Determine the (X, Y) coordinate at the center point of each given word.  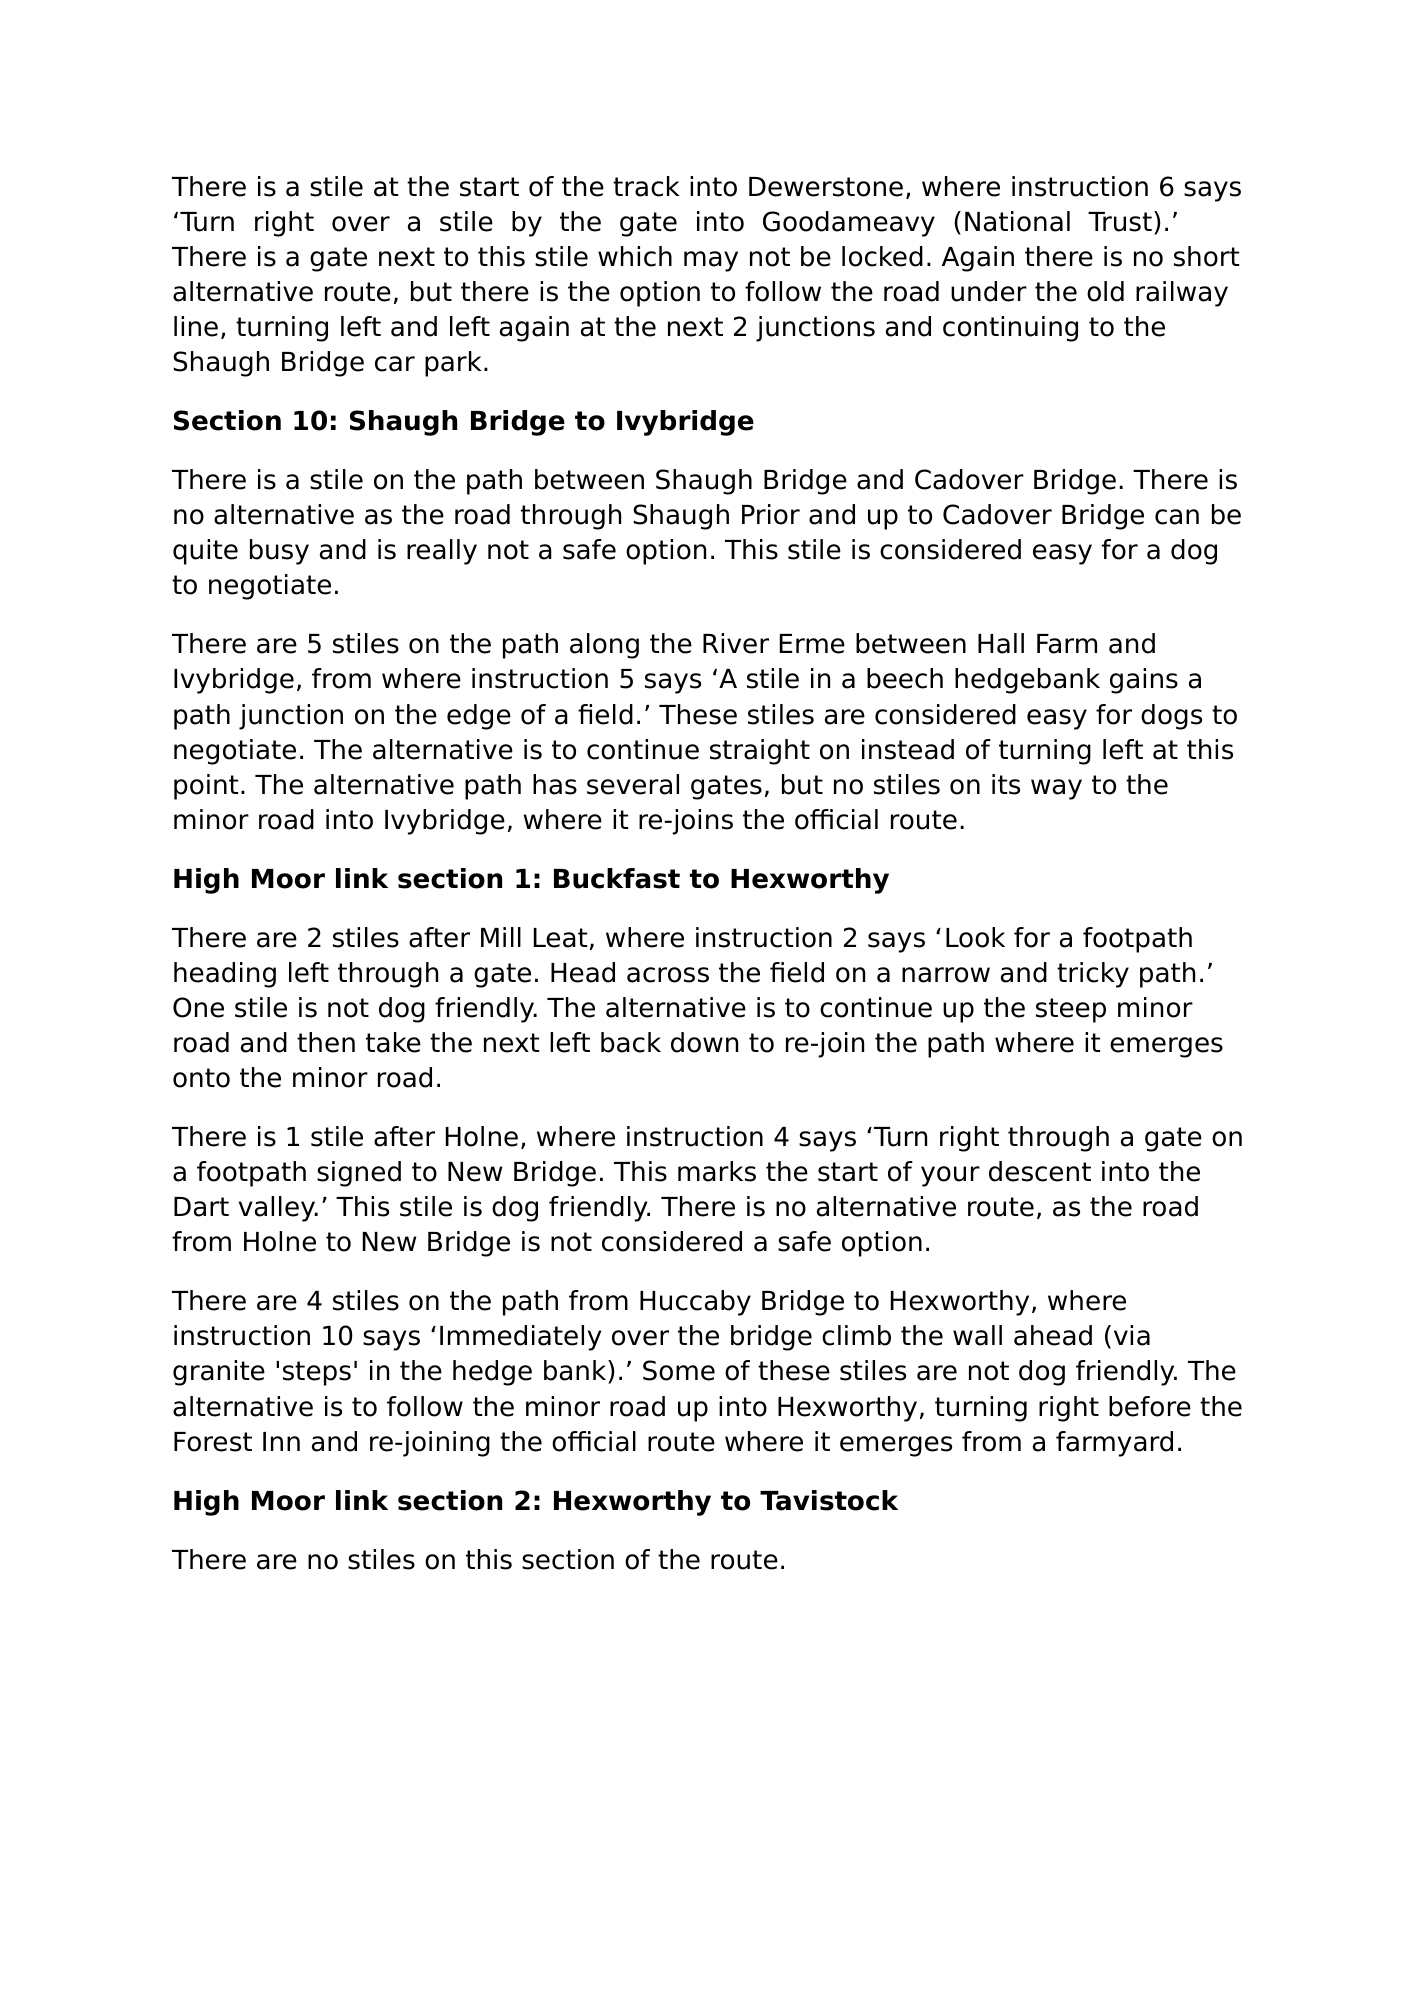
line (196, 326)
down (704, 1042)
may (711, 261)
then (326, 1042)
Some (679, 1370)
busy (279, 552)
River (736, 643)
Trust (1120, 222)
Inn (281, 1441)
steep (1071, 1010)
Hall (1001, 643)
